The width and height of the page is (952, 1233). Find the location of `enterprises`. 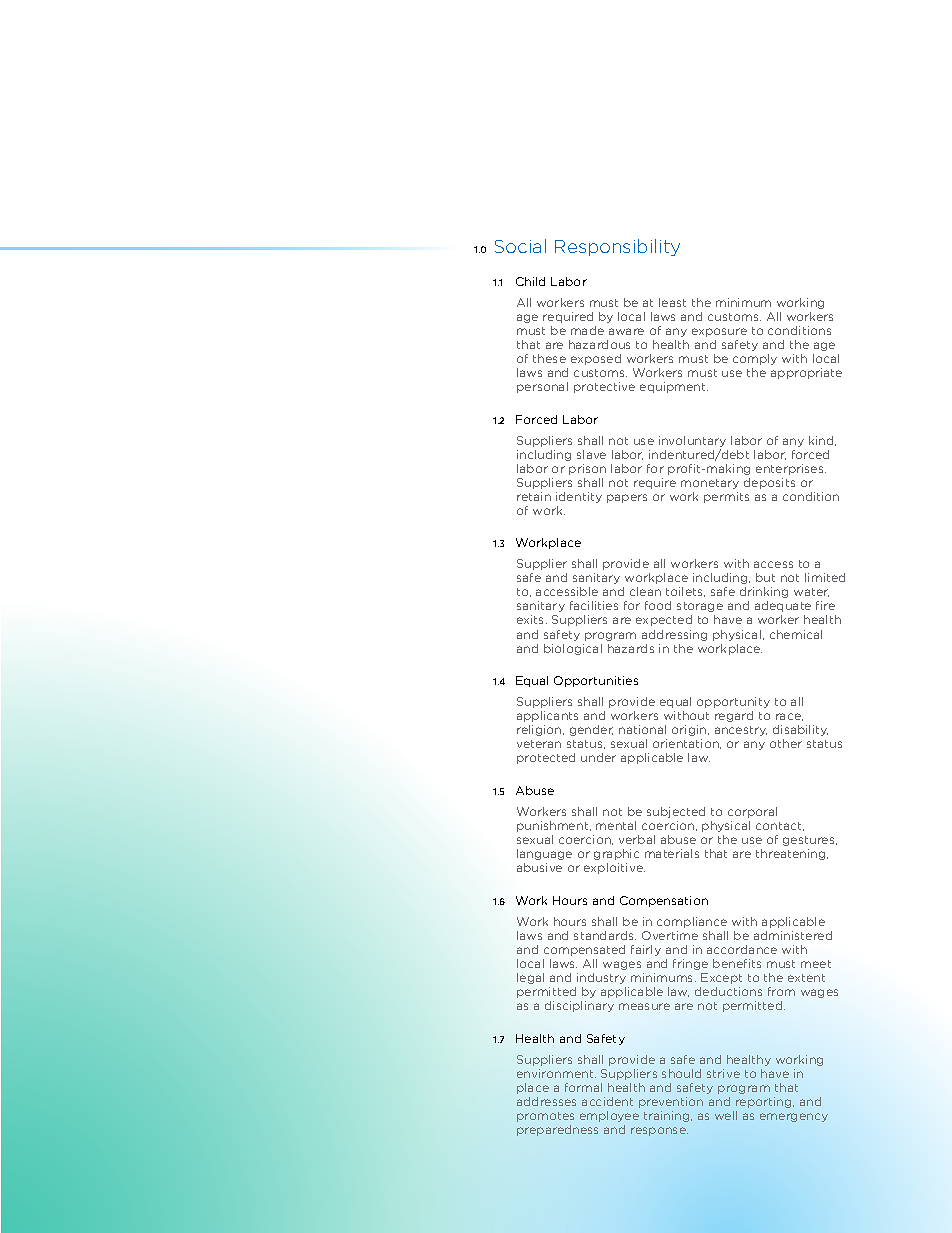

enterprises is located at coordinates (791, 469).
